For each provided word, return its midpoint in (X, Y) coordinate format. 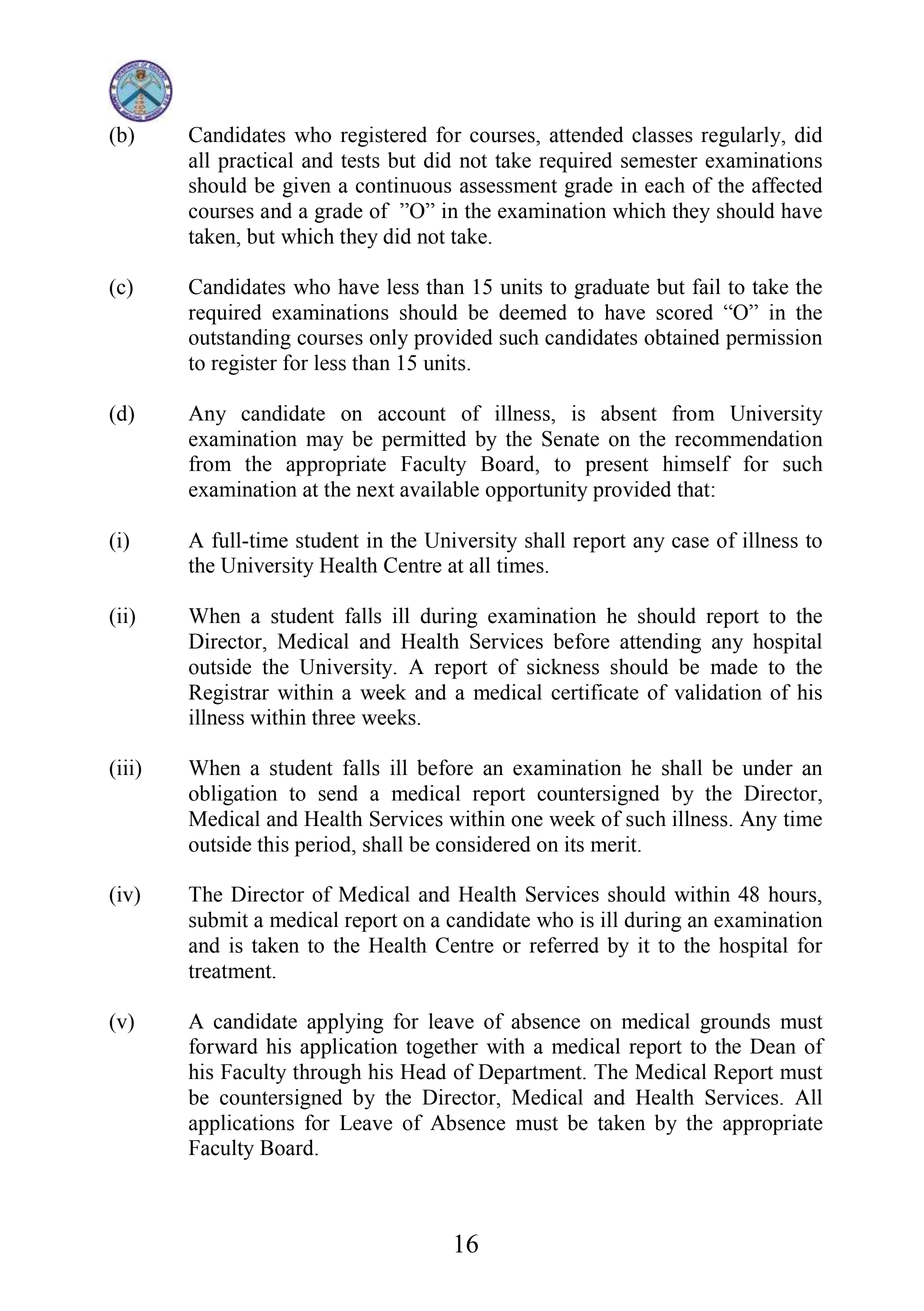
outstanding (240, 339)
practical (255, 162)
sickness (563, 666)
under (767, 767)
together (442, 1048)
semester (659, 161)
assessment (508, 186)
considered (483, 844)
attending (660, 643)
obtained (682, 337)
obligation (233, 795)
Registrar (229, 694)
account (412, 414)
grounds (735, 1023)
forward (223, 1046)
